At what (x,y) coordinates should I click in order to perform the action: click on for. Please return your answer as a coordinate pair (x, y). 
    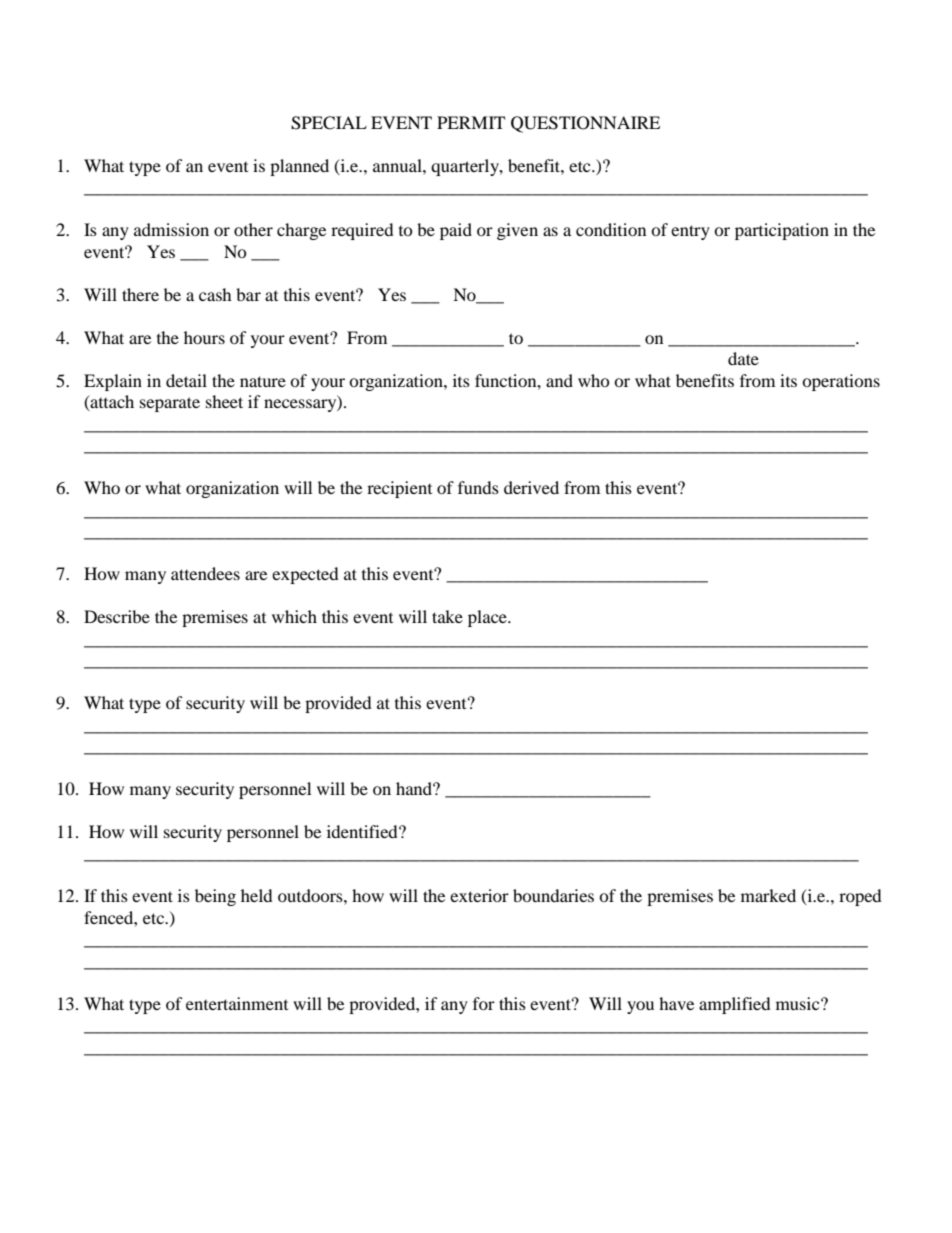
    Looking at the image, I should click on (484, 1003).
